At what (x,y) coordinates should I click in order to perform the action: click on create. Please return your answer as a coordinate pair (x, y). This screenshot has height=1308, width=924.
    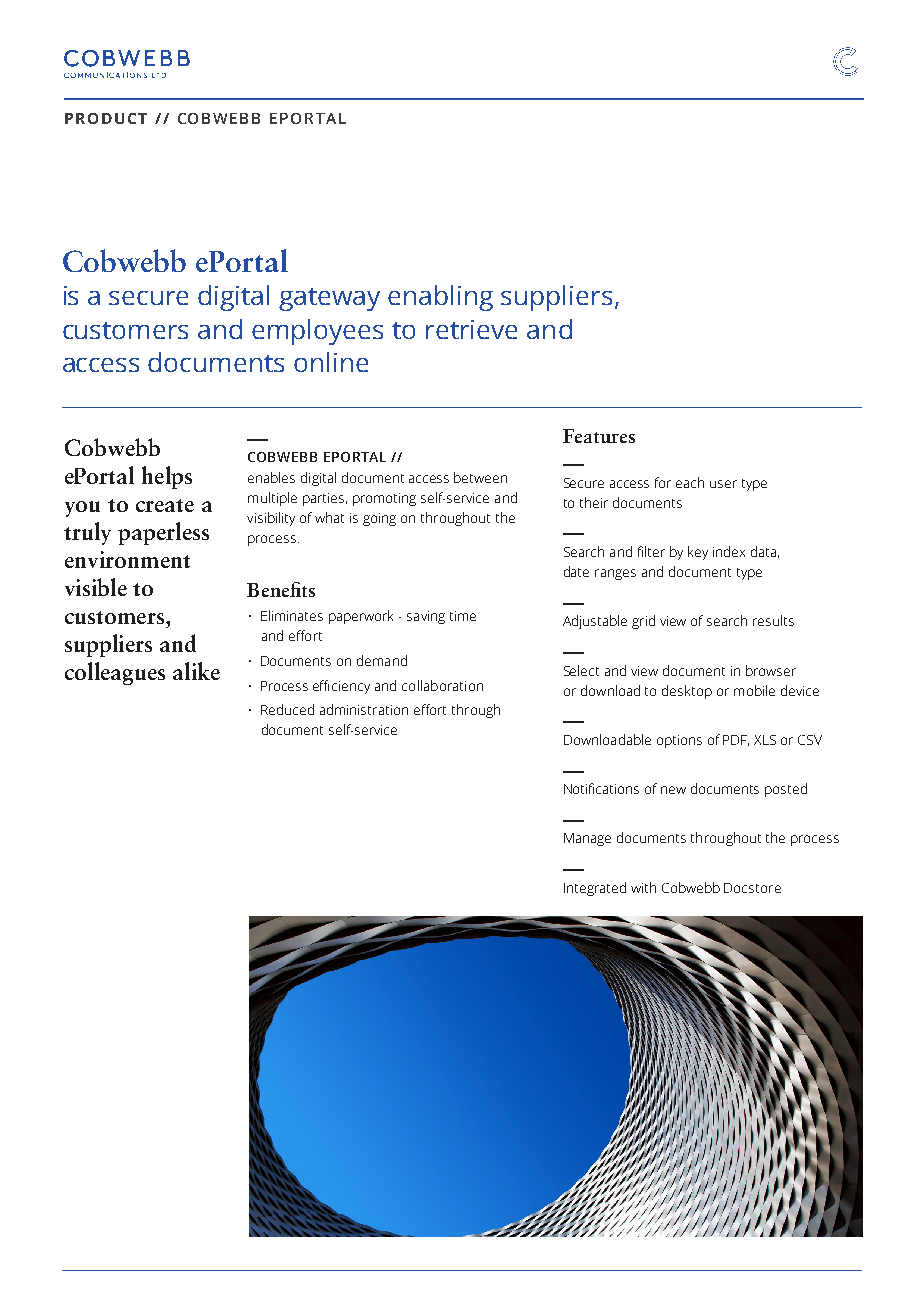
    Looking at the image, I should click on (165, 505).
